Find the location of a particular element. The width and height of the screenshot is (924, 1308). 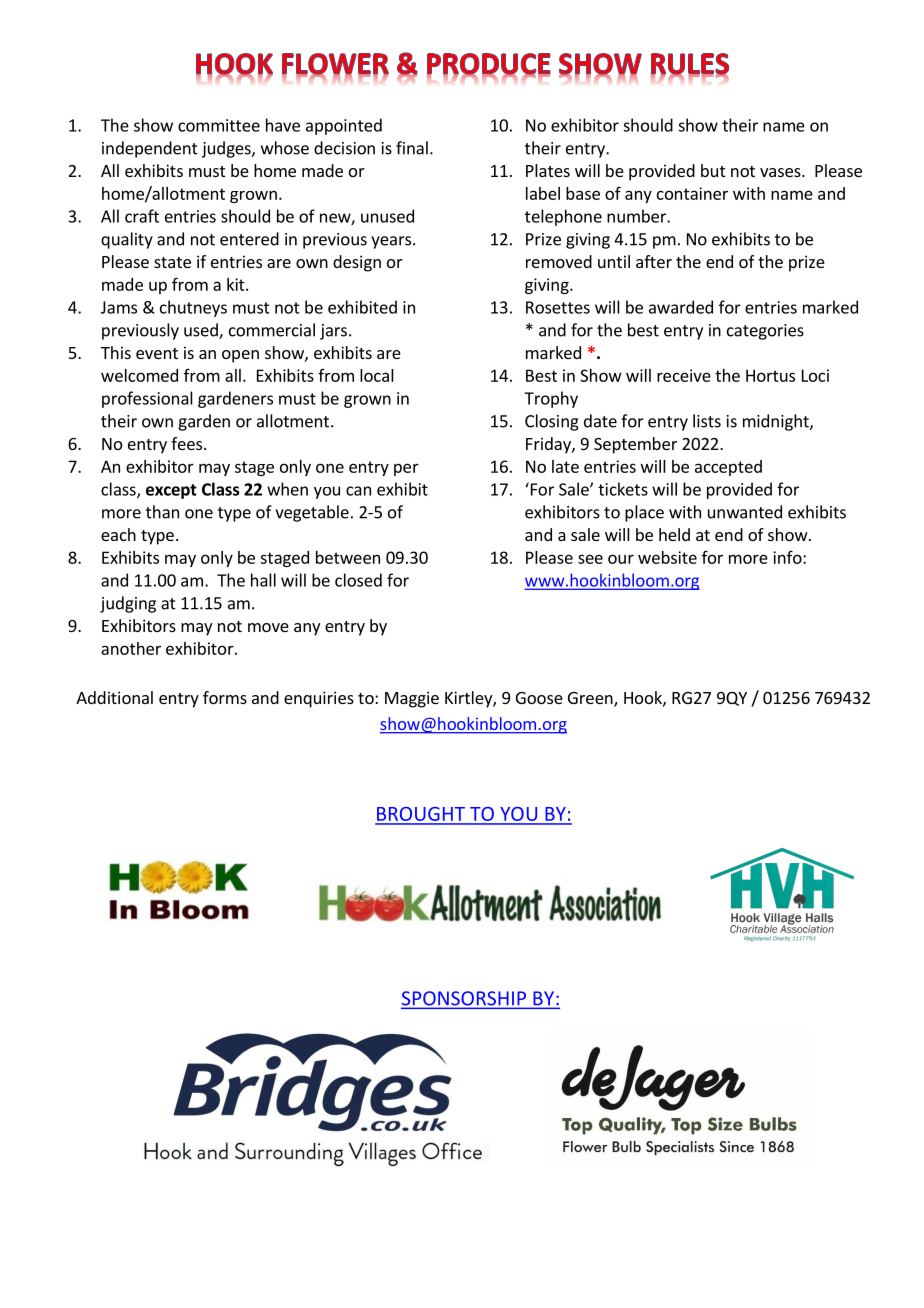

categories is located at coordinates (765, 332).
